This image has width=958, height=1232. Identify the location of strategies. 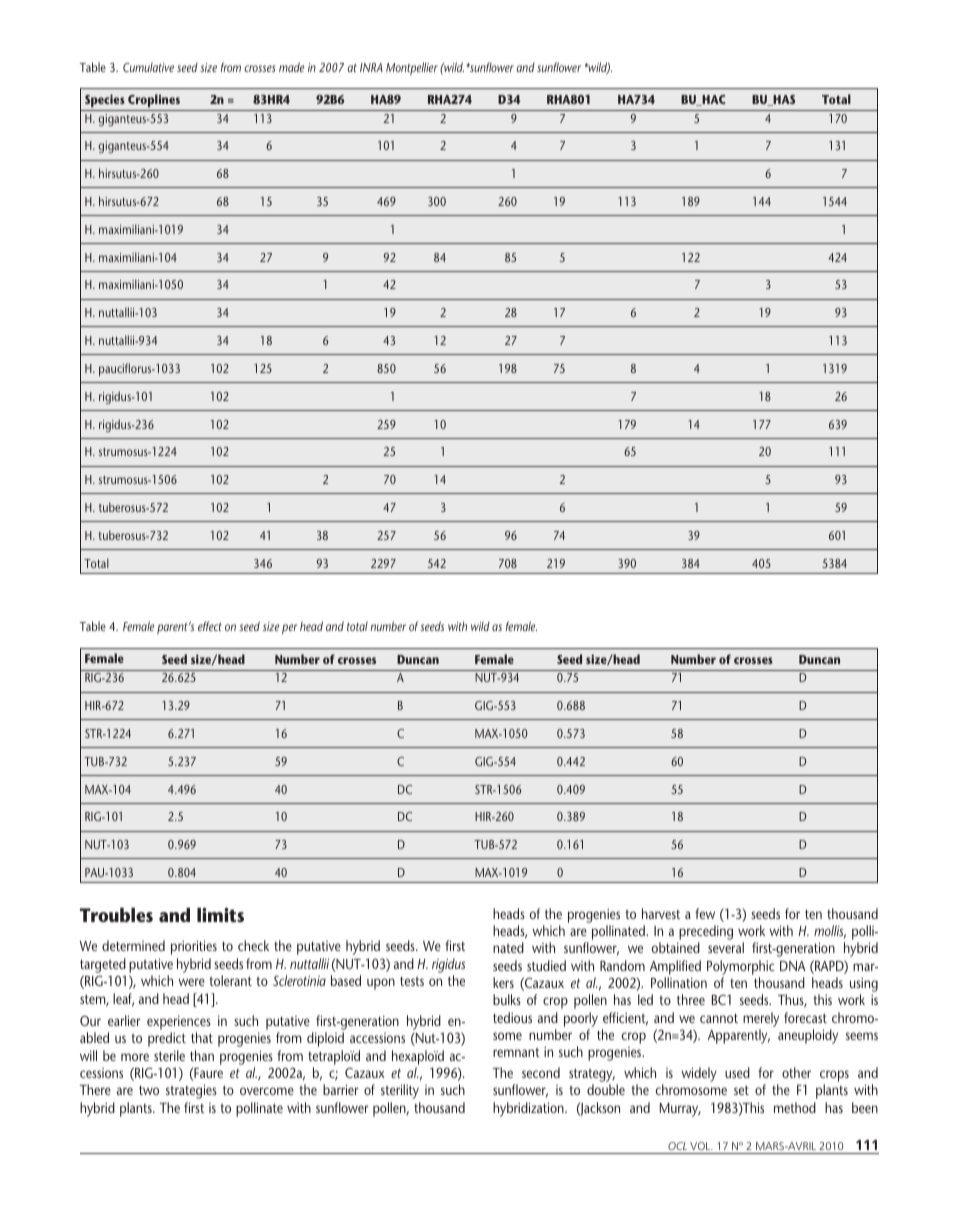
(191, 1091).
